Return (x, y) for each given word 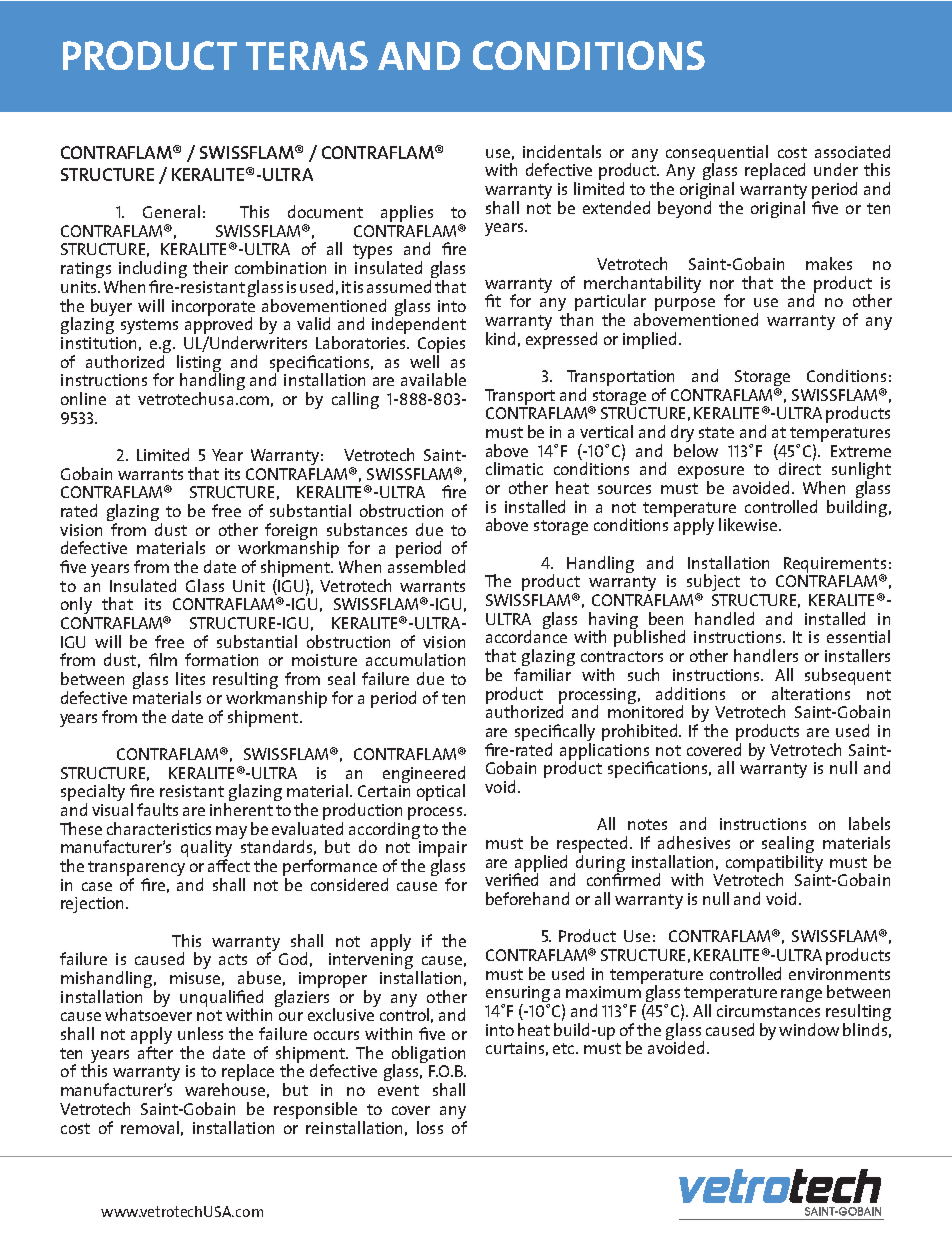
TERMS (307, 55)
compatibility (774, 864)
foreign (292, 533)
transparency (136, 870)
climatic (514, 468)
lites (190, 678)
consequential (718, 154)
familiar (542, 674)
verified (511, 878)
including (153, 271)
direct (800, 467)
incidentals (562, 151)
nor (722, 284)
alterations (811, 693)
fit (493, 300)
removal (150, 1127)
